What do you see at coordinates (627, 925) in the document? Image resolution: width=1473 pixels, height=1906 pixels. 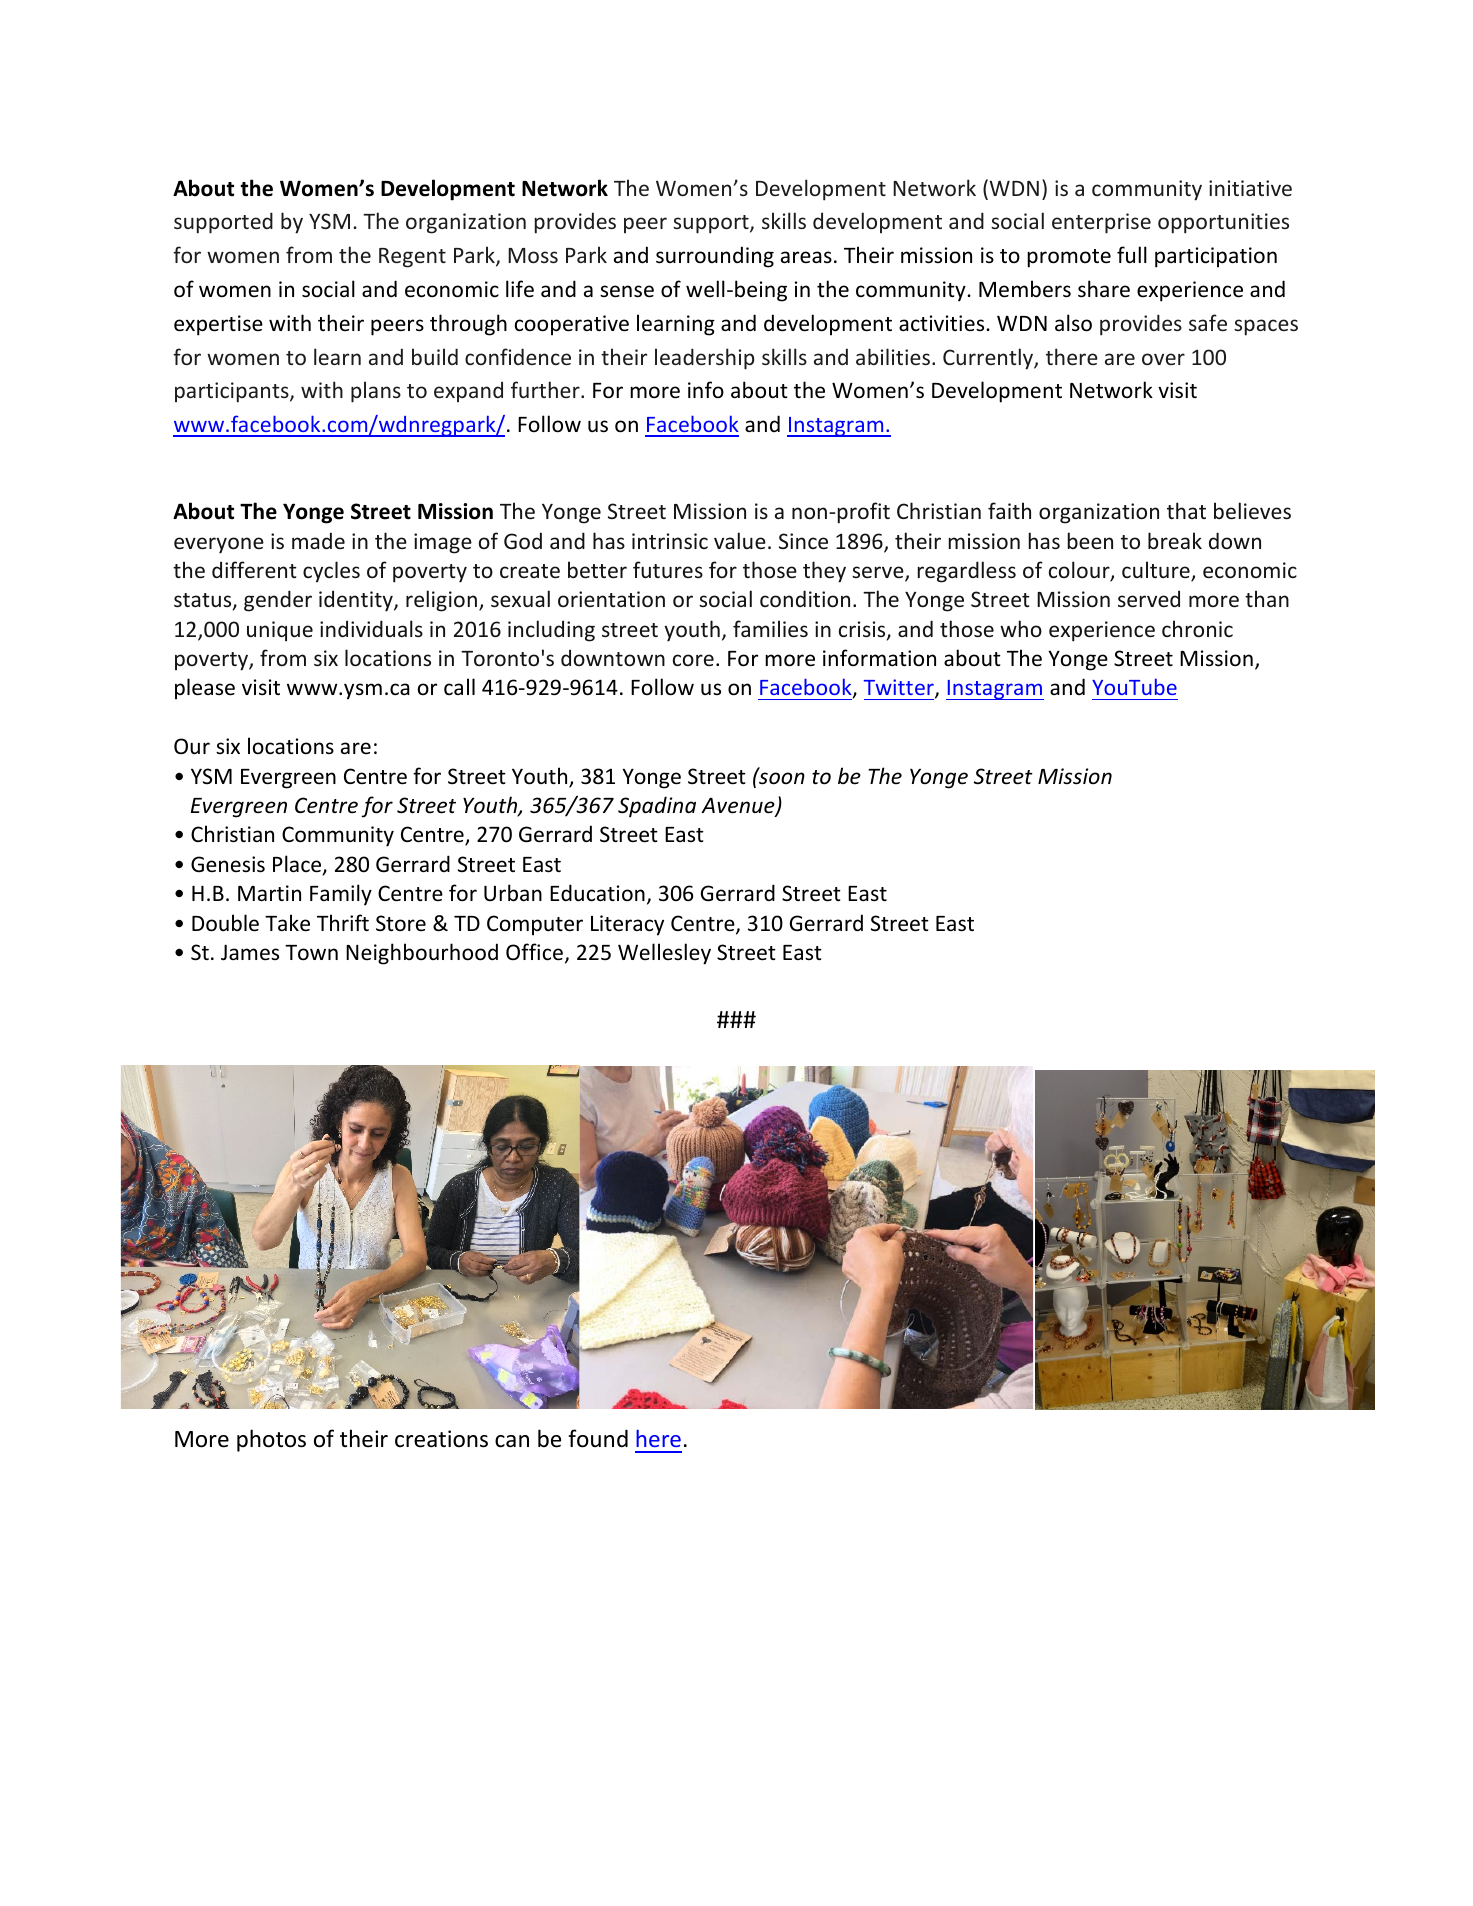 I see `Literacy` at bounding box center [627, 925].
